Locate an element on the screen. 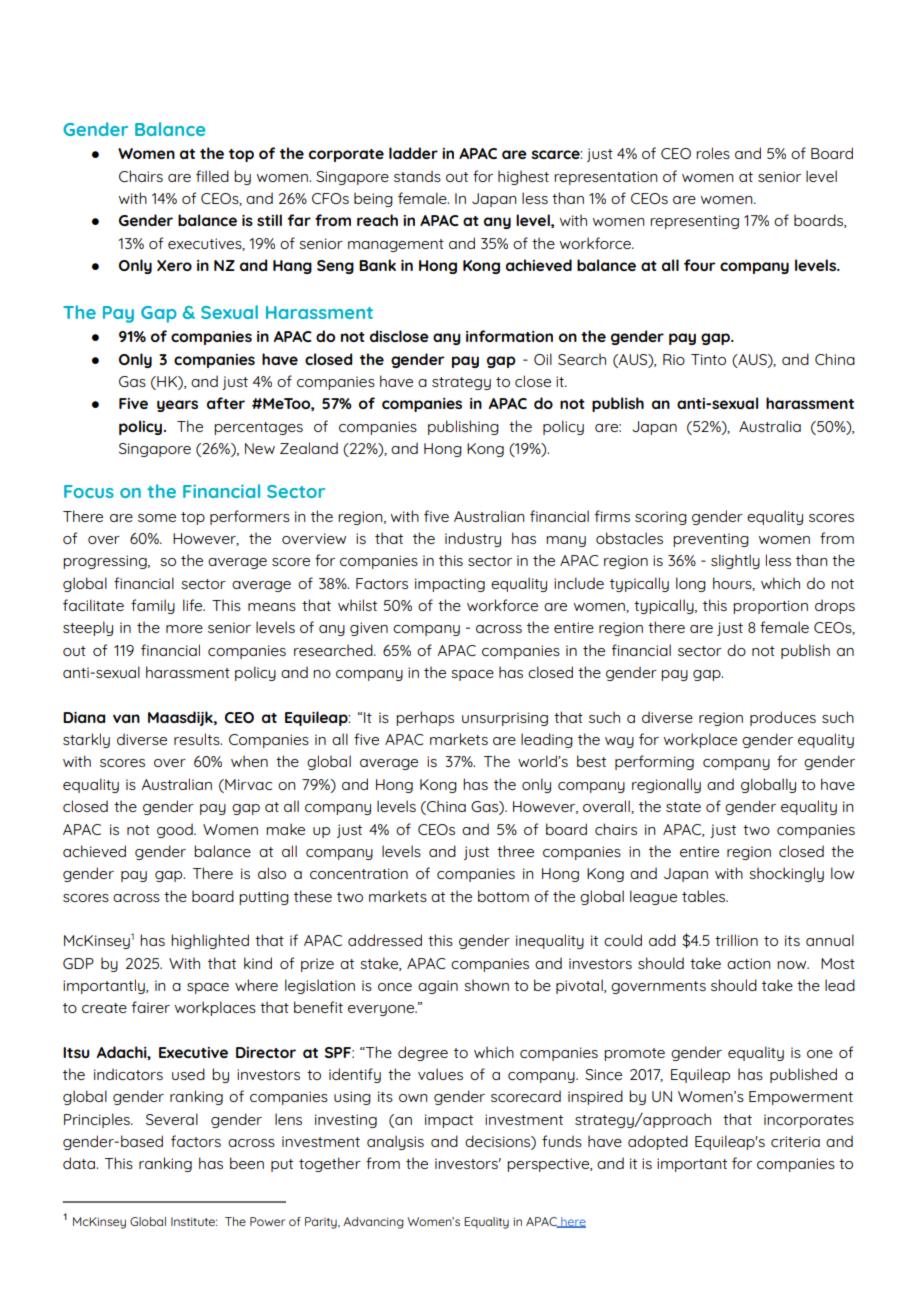  Institute is located at coordinates (194, 1221).
